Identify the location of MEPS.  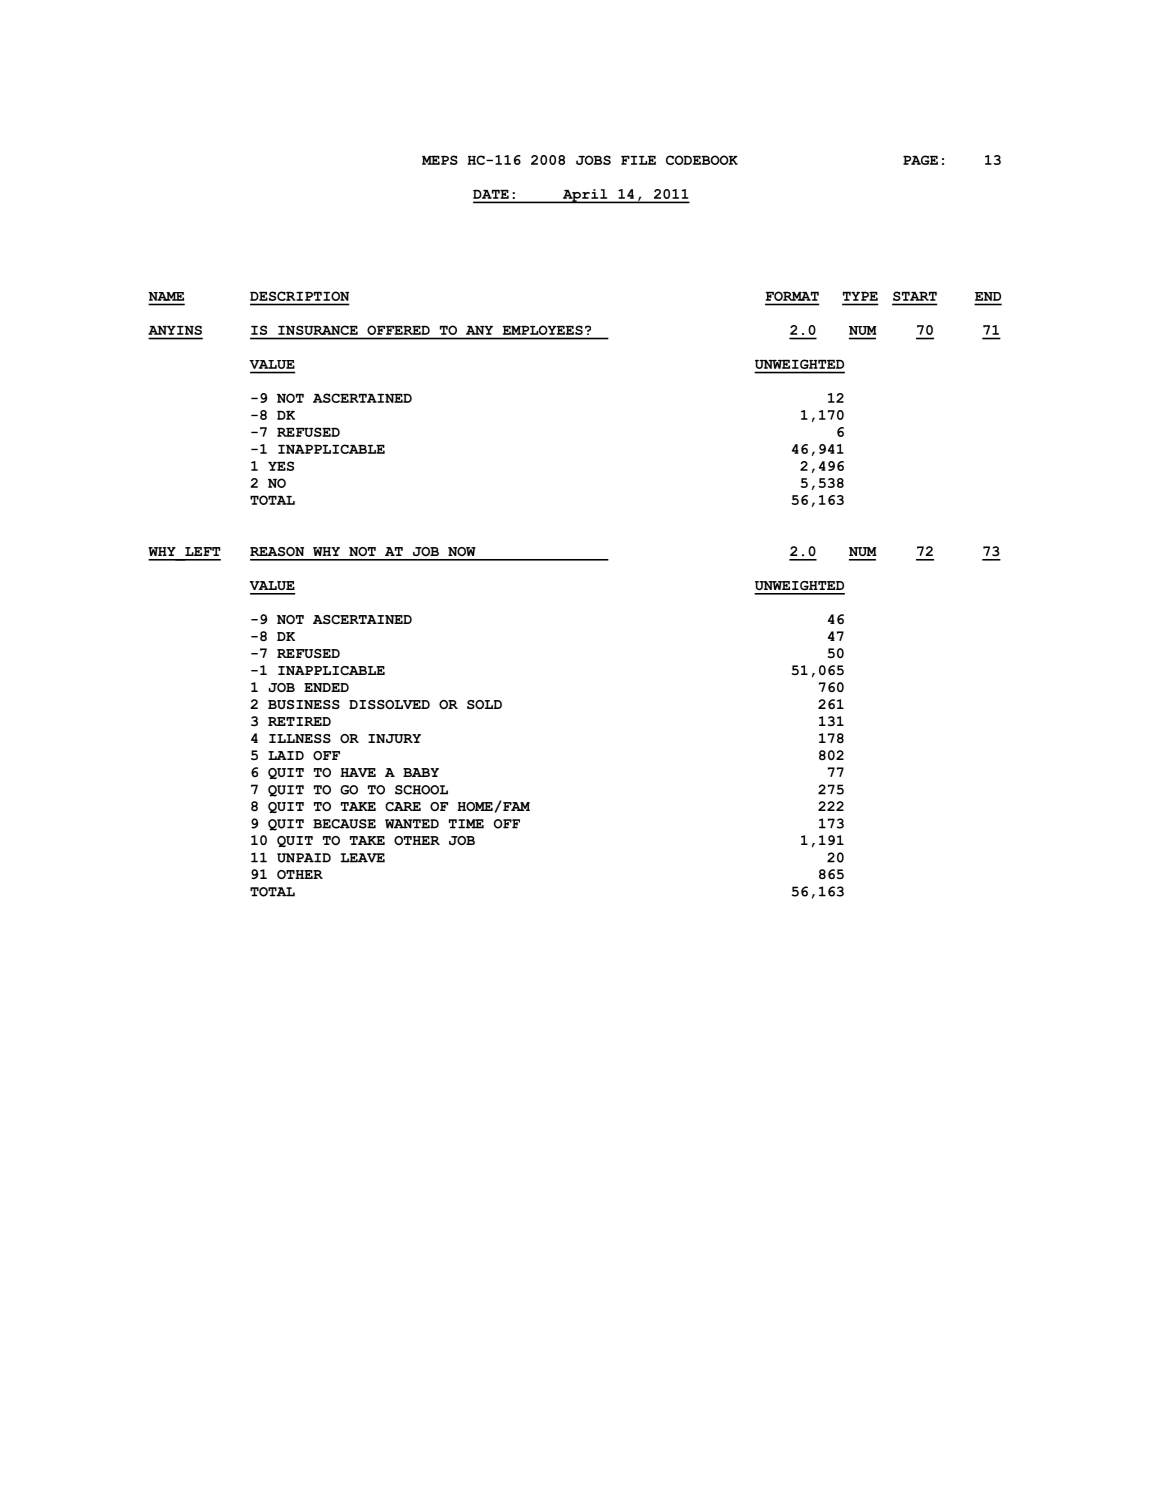
(440, 160).
